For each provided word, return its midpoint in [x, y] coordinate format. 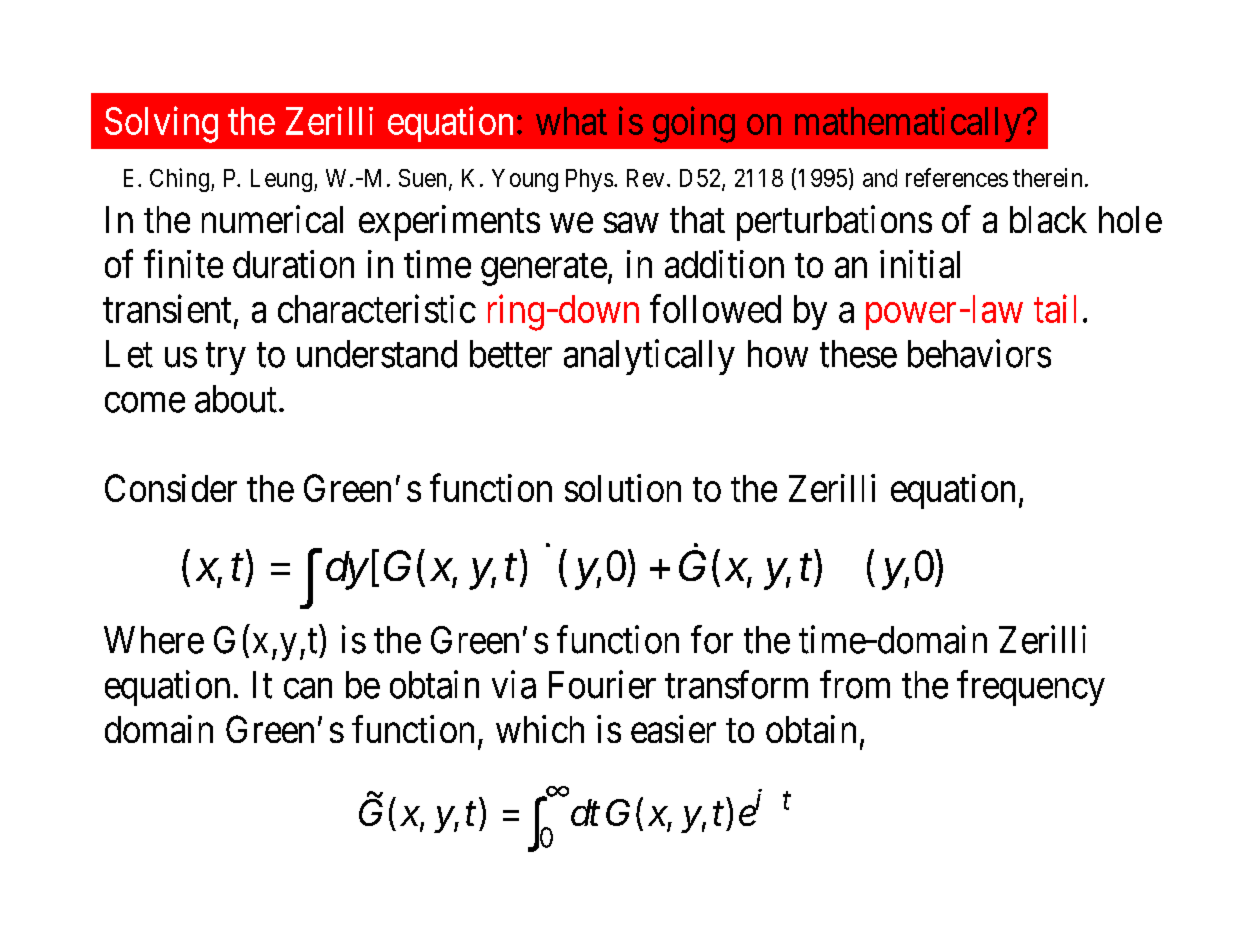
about [236, 399]
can [308, 688]
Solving [161, 124]
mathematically [908, 124]
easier [673, 729]
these [858, 354]
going [694, 124]
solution [623, 488]
